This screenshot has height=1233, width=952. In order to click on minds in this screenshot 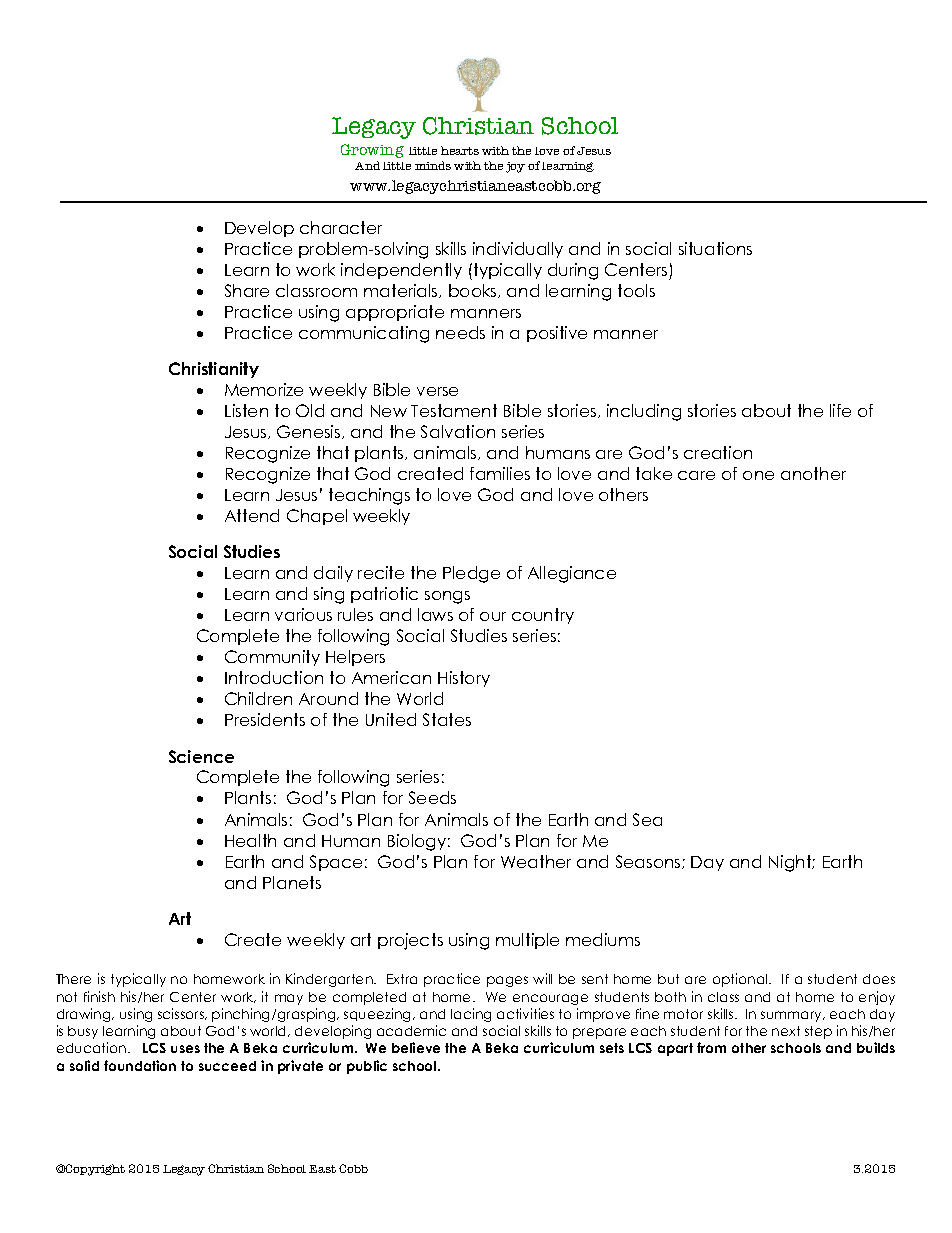, I will do `click(433, 165)`.
